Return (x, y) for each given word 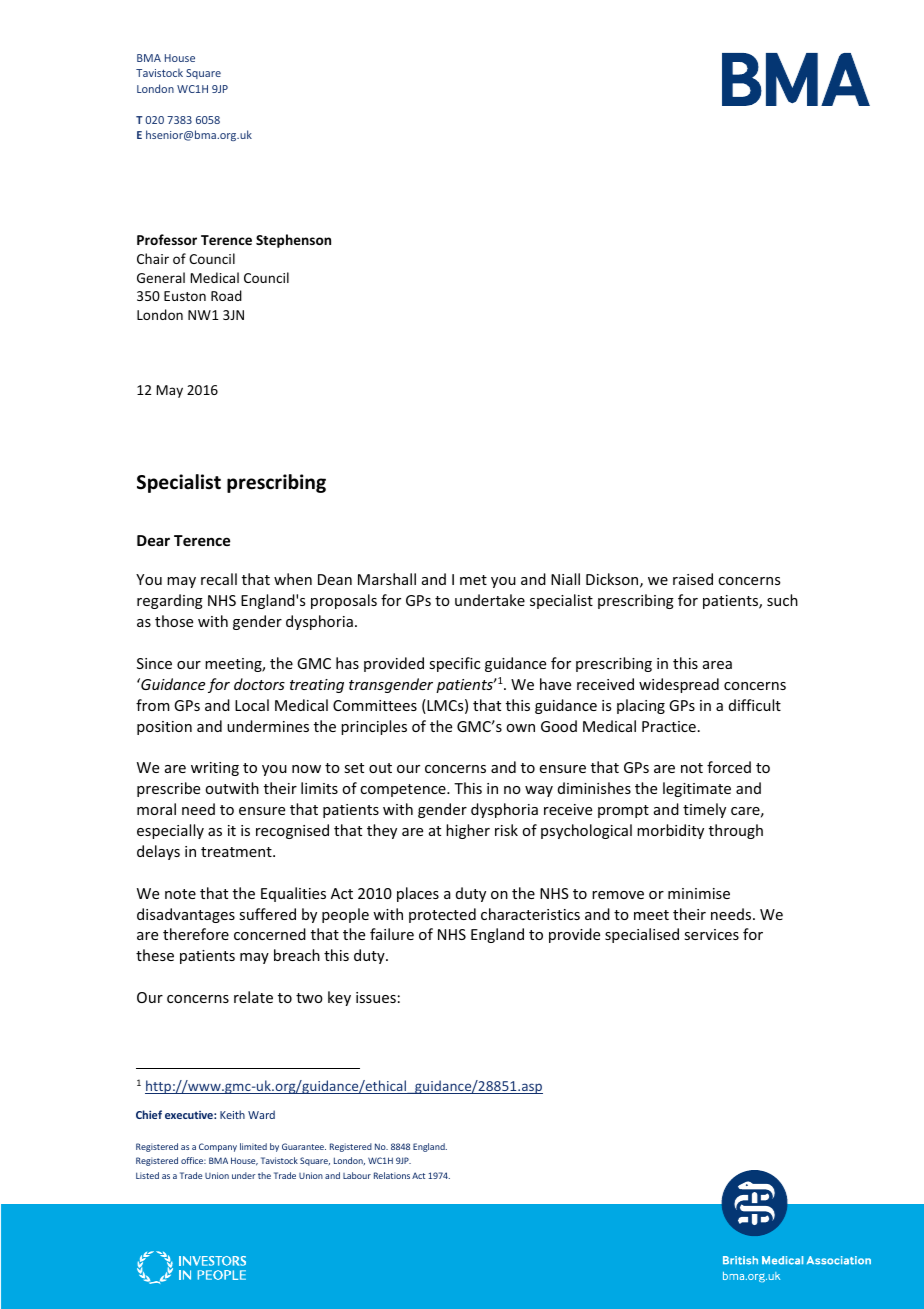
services (711, 934)
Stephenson (293, 241)
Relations (392, 1175)
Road (226, 295)
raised (693, 579)
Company (218, 1147)
